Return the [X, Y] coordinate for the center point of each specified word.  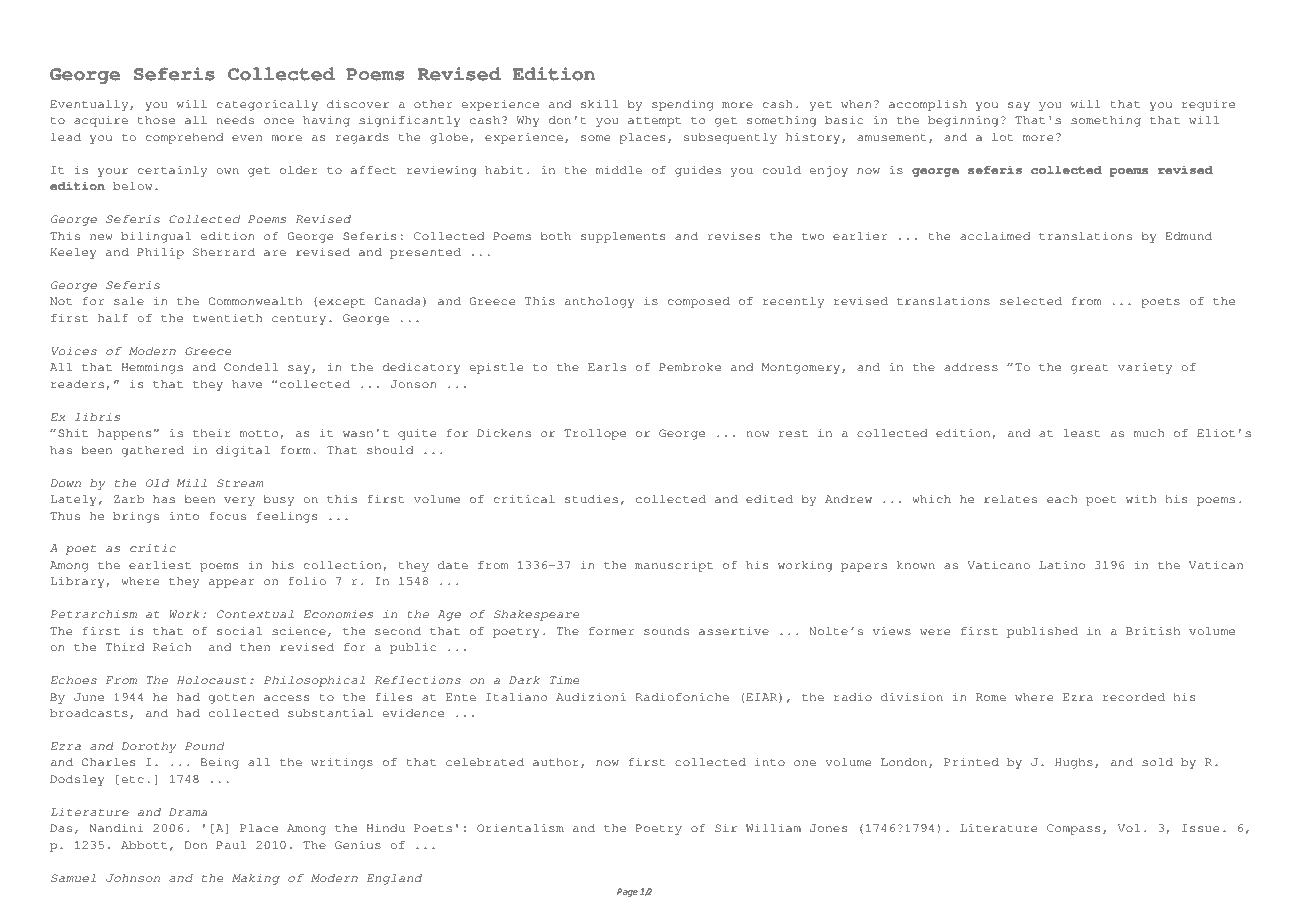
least [1082, 433]
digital [243, 451]
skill [599, 104]
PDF [121, 26]
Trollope [595, 434]
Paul [231, 845]
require [1208, 105]
